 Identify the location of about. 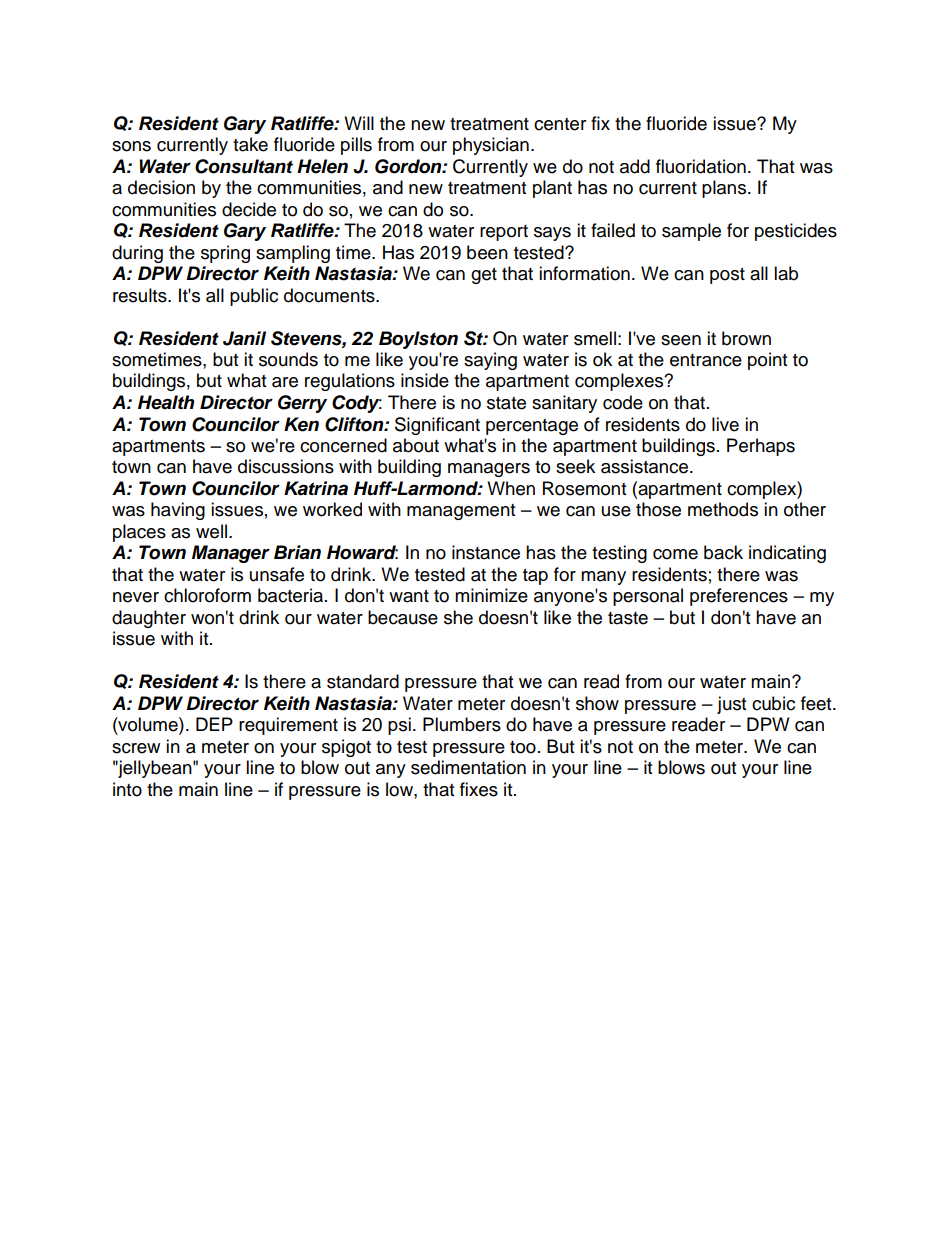
(416, 445).
